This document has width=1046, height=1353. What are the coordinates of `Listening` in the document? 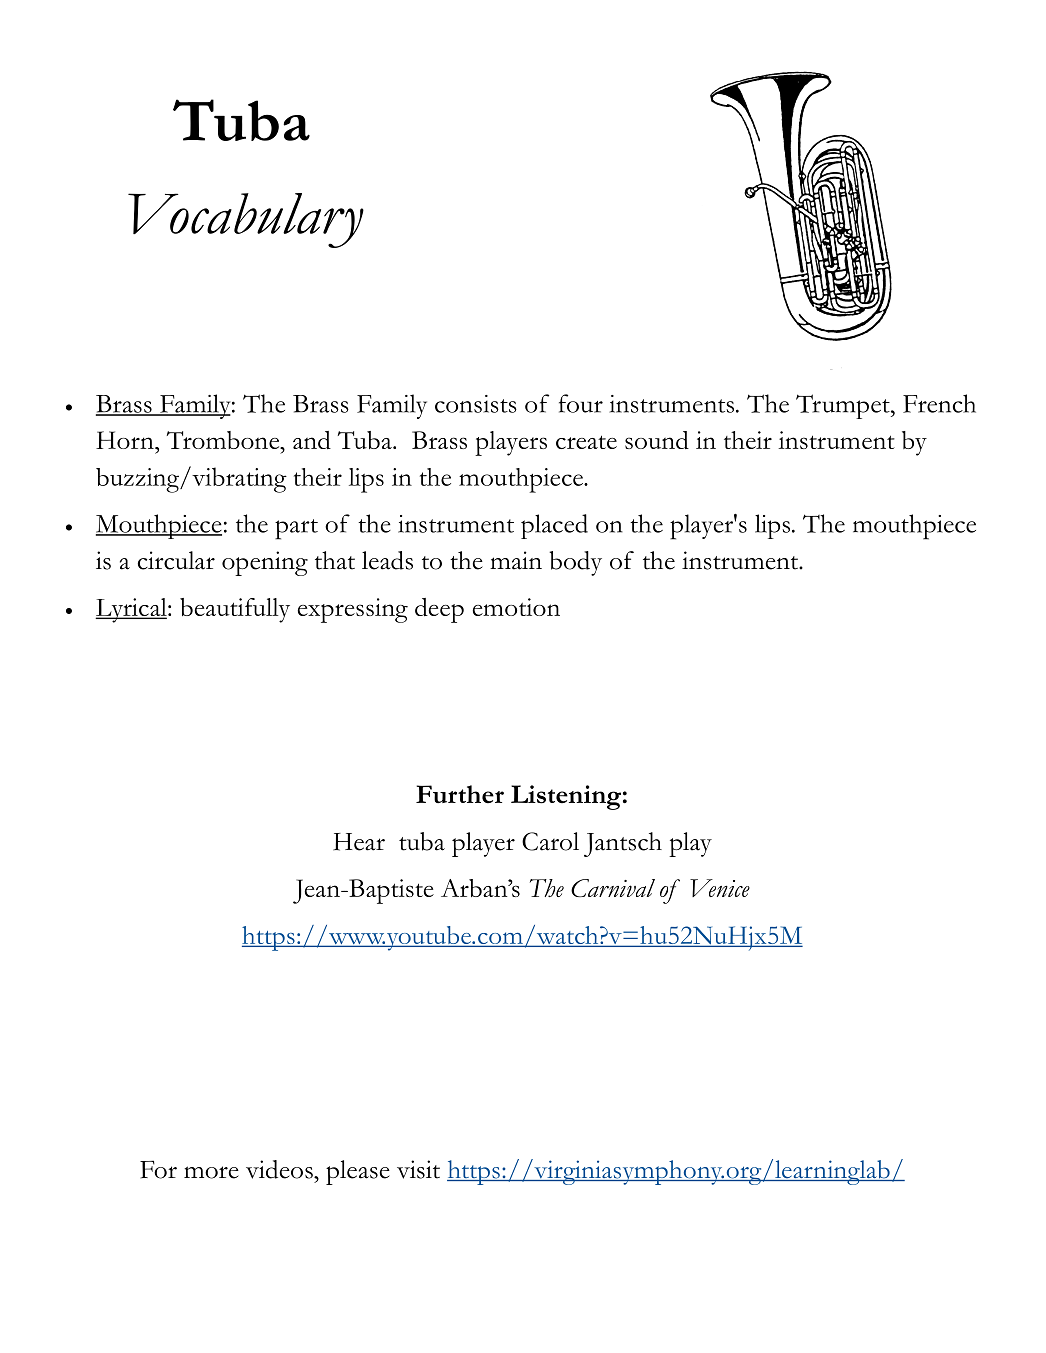 It's located at (566, 797).
